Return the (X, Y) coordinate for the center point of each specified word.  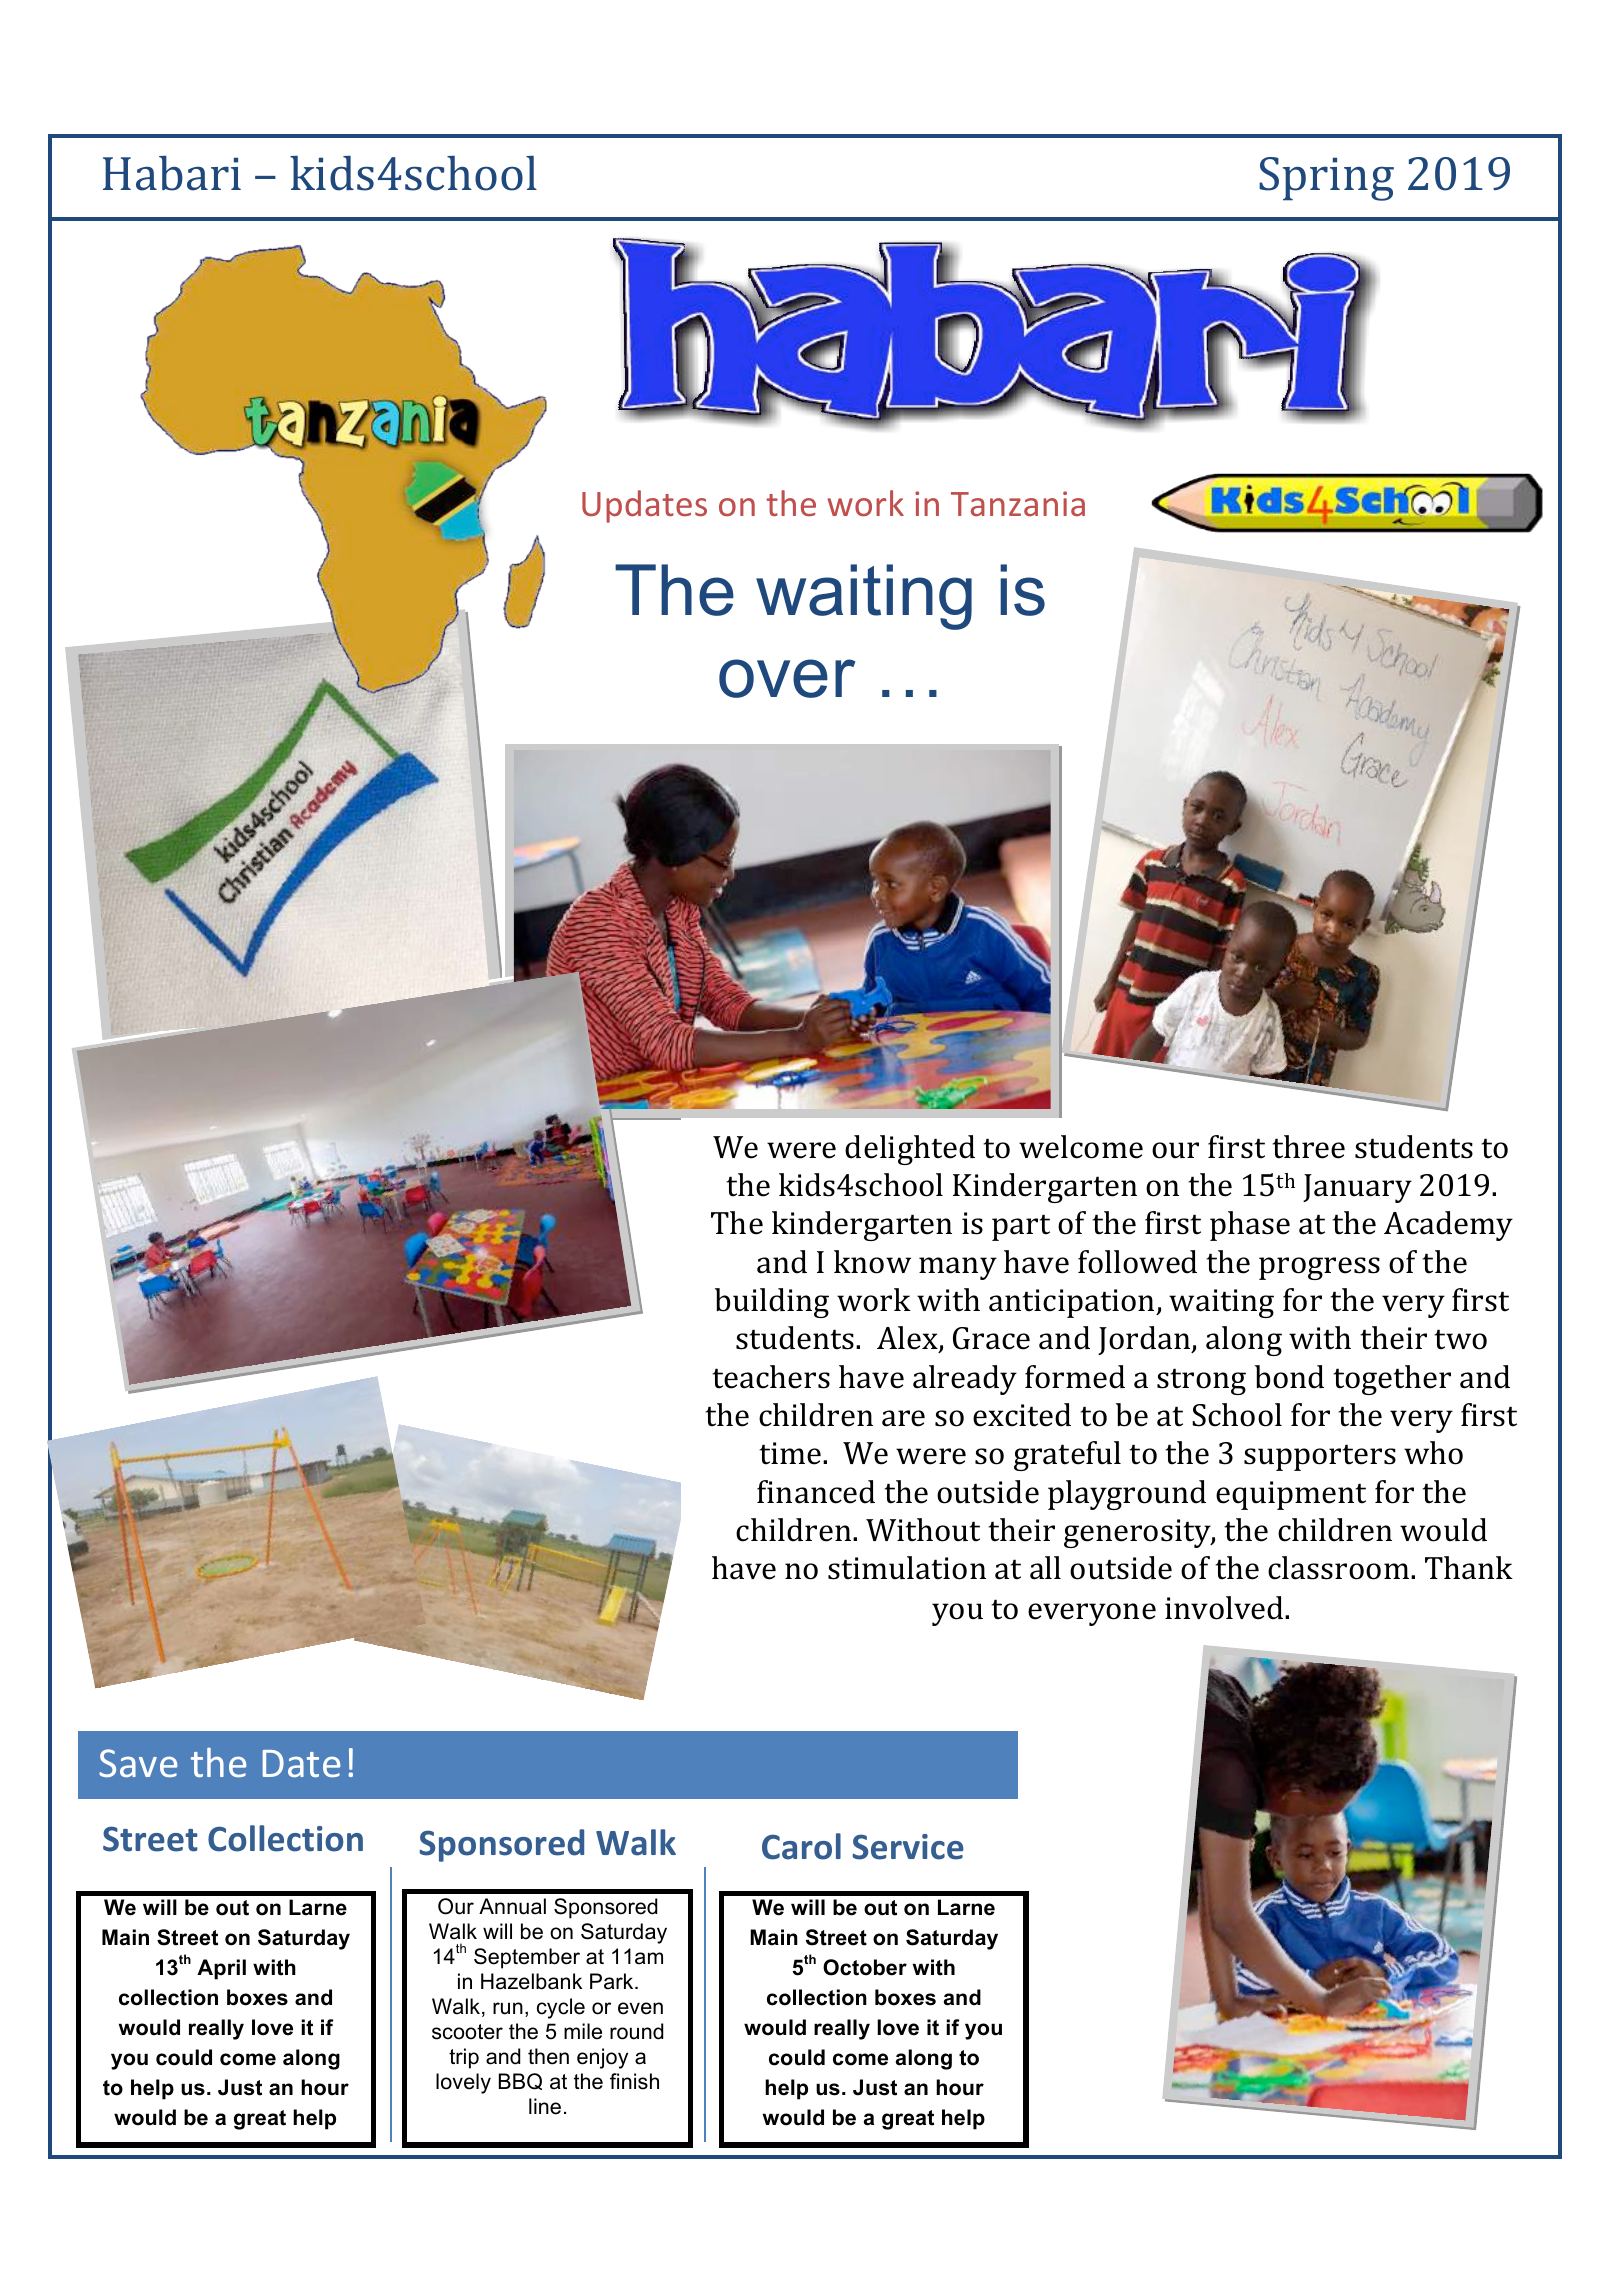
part (1021, 1227)
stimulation (907, 1568)
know (872, 1262)
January (1357, 1188)
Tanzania (1018, 503)
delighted (910, 1150)
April (221, 1969)
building (772, 1303)
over (787, 678)
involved (1225, 1608)
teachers (771, 1377)
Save (138, 1763)
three (1308, 1147)
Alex (908, 1339)
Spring (1326, 179)
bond (1289, 1377)
